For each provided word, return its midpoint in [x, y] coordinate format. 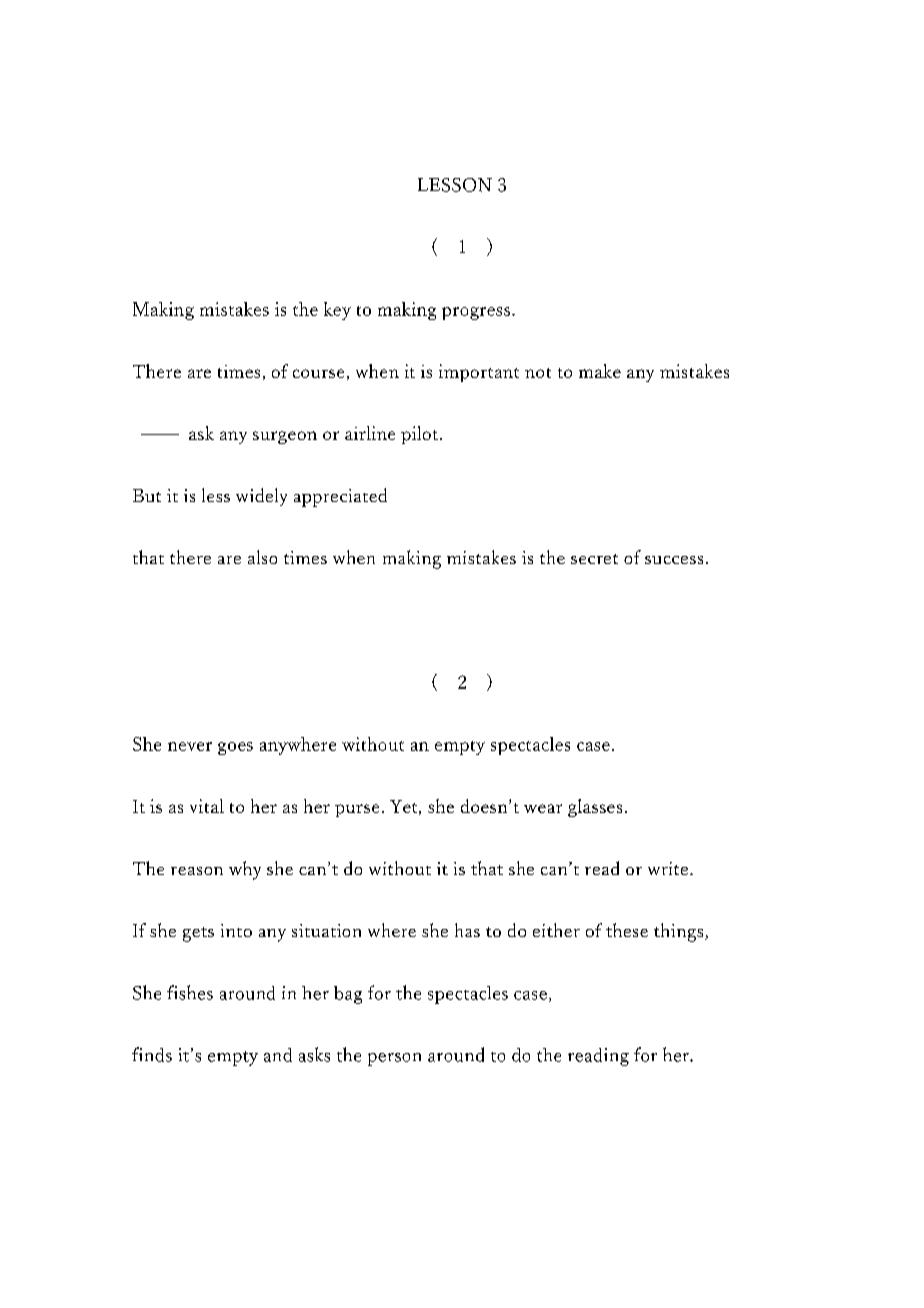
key [337, 311]
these [627, 930]
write [669, 868]
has [467, 930]
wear [543, 808]
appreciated [340, 497]
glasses [595, 808]
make [600, 371]
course [318, 373]
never [190, 746]
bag [348, 995]
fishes [190, 992]
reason [197, 871]
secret [594, 559]
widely [261, 497]
